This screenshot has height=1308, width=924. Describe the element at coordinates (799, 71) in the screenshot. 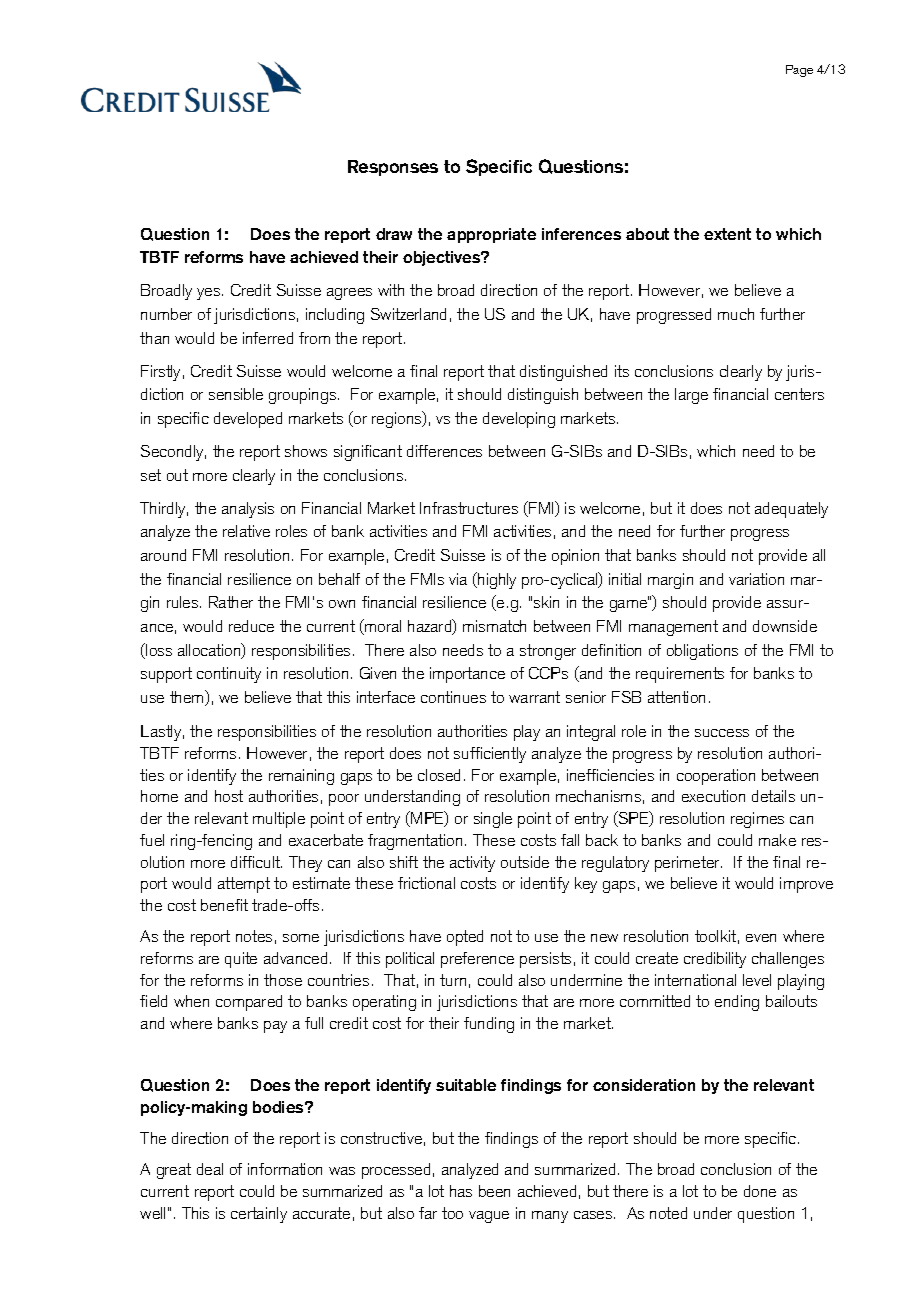

I see `Page` at that location.
